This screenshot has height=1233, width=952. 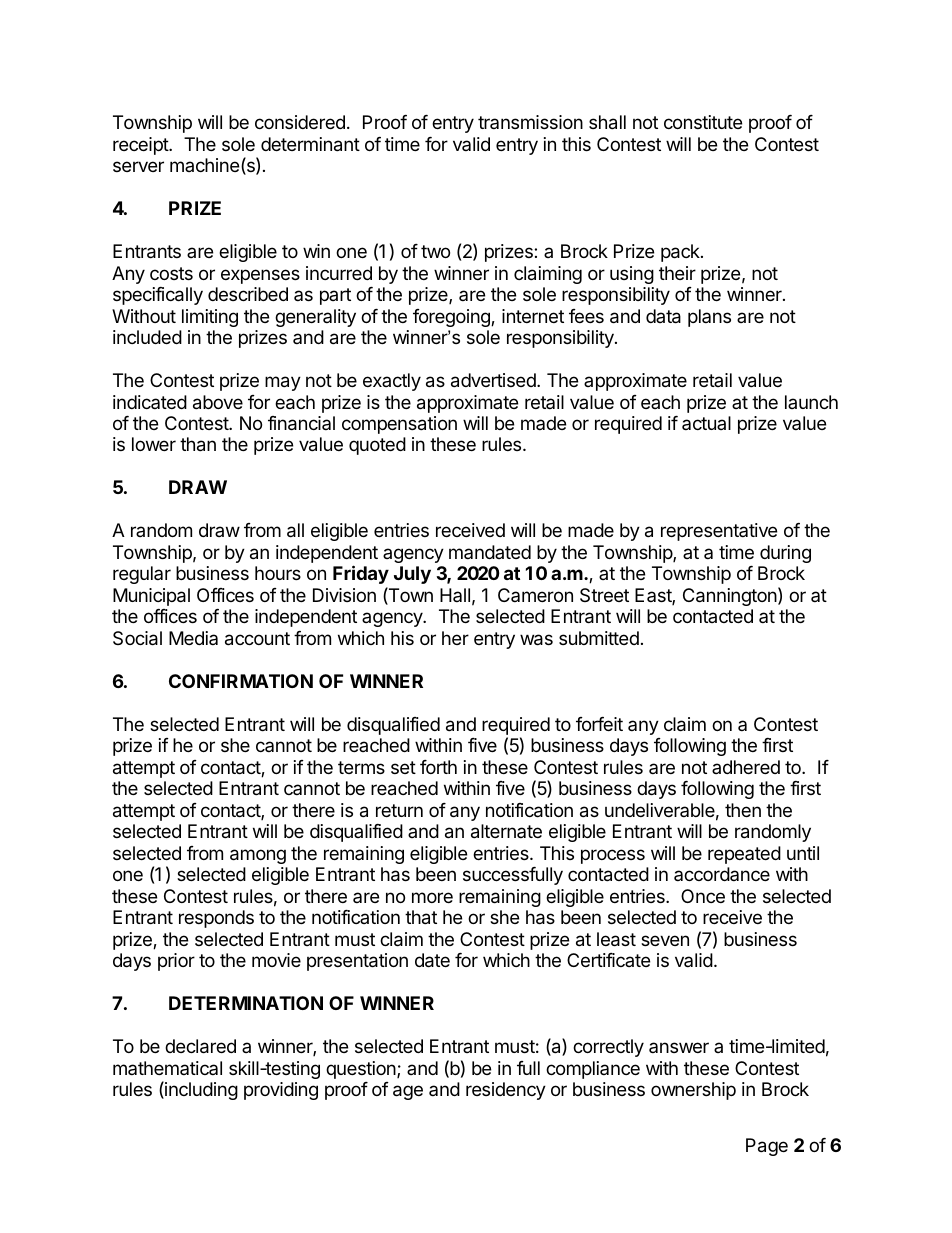 I want to click on transmission, so click(x=530, y=122).
